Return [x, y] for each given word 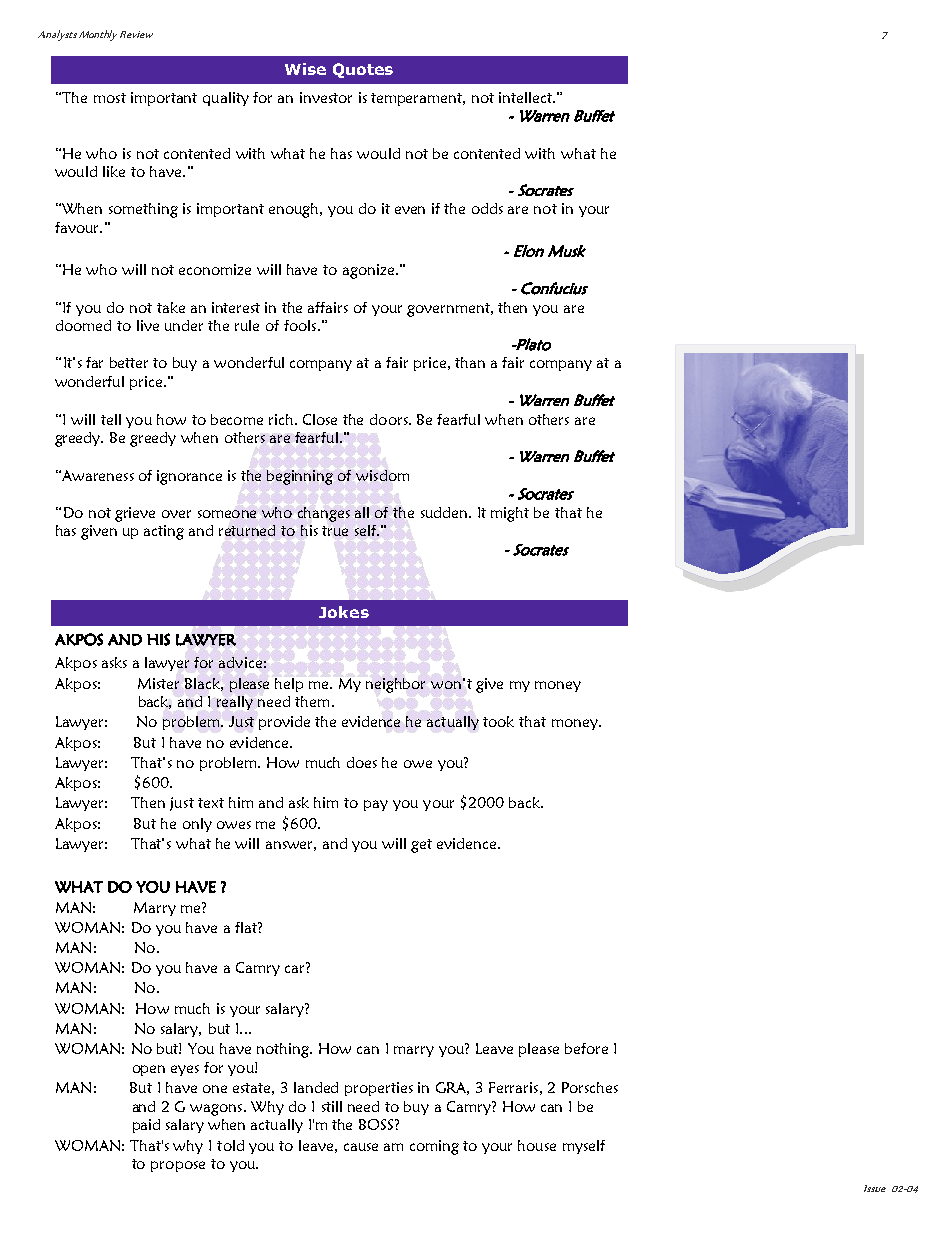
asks [114, 662]
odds [487, 208]
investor [326, 97]
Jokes [344, 612]
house [537, 1145]
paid [146, 1126]
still [332, 1106]
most [110, 98]
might [510, 514]
